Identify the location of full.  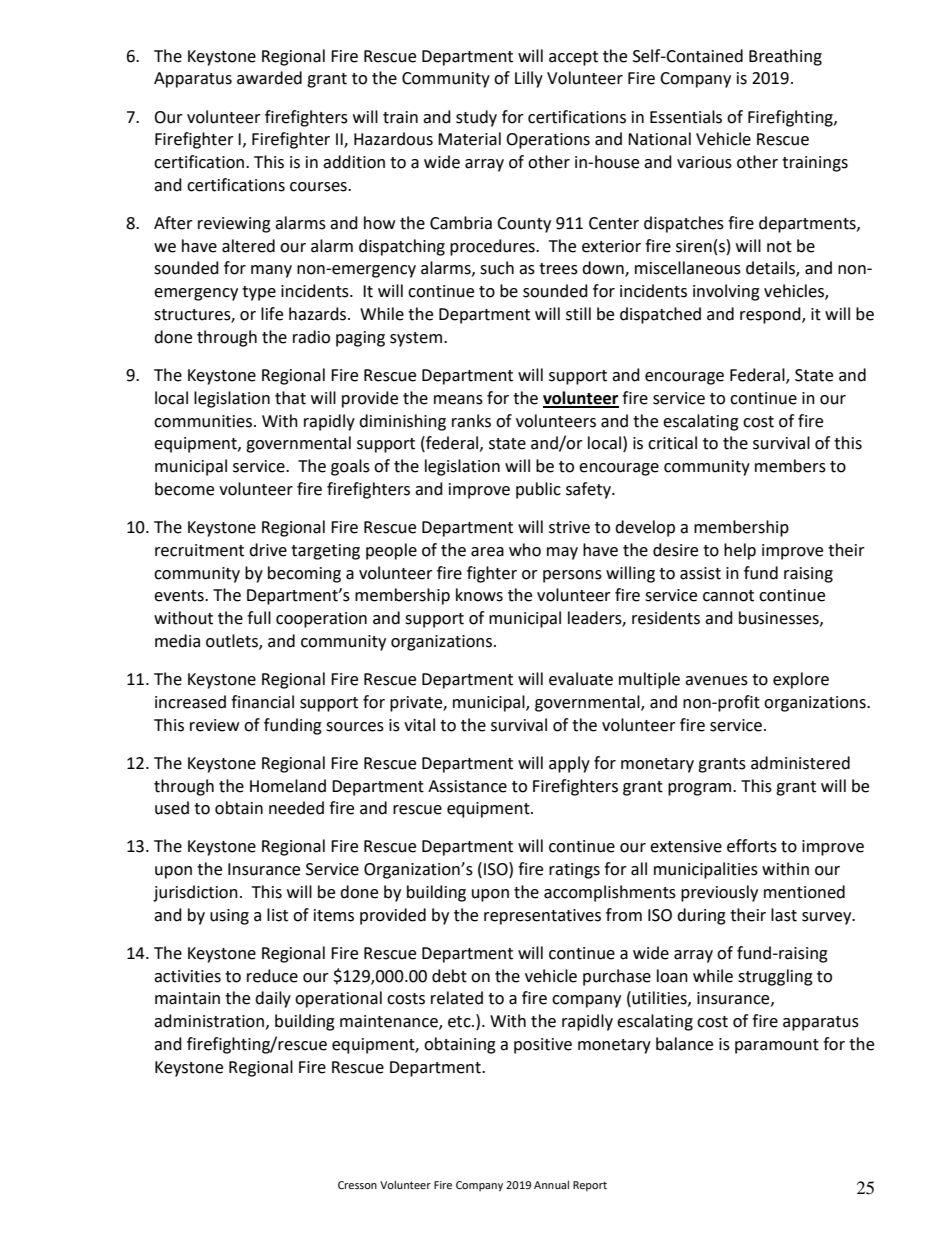
(259, 618).
